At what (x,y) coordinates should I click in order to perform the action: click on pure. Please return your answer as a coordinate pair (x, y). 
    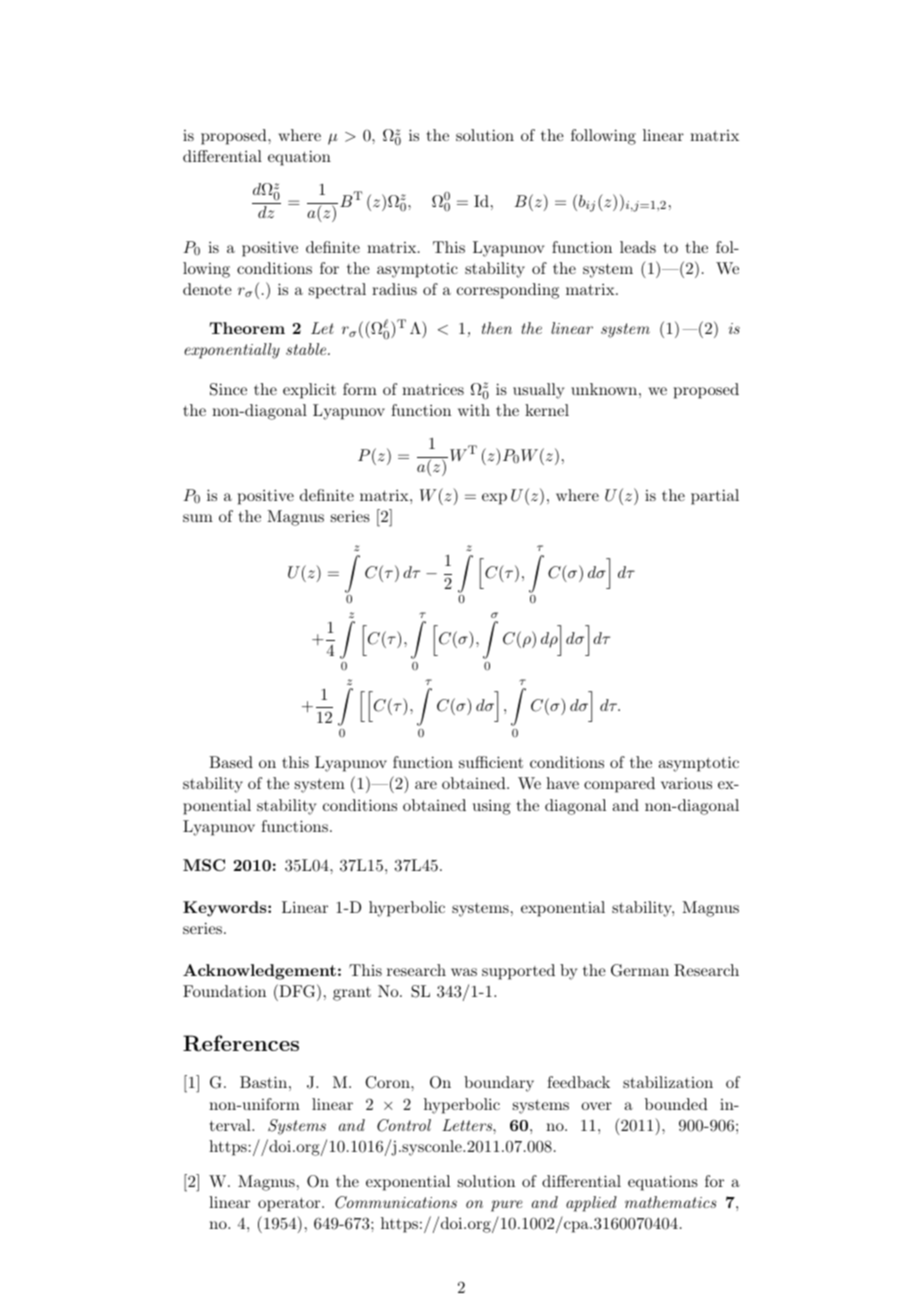
    Looking at the image, I should click on (507, 1206).
